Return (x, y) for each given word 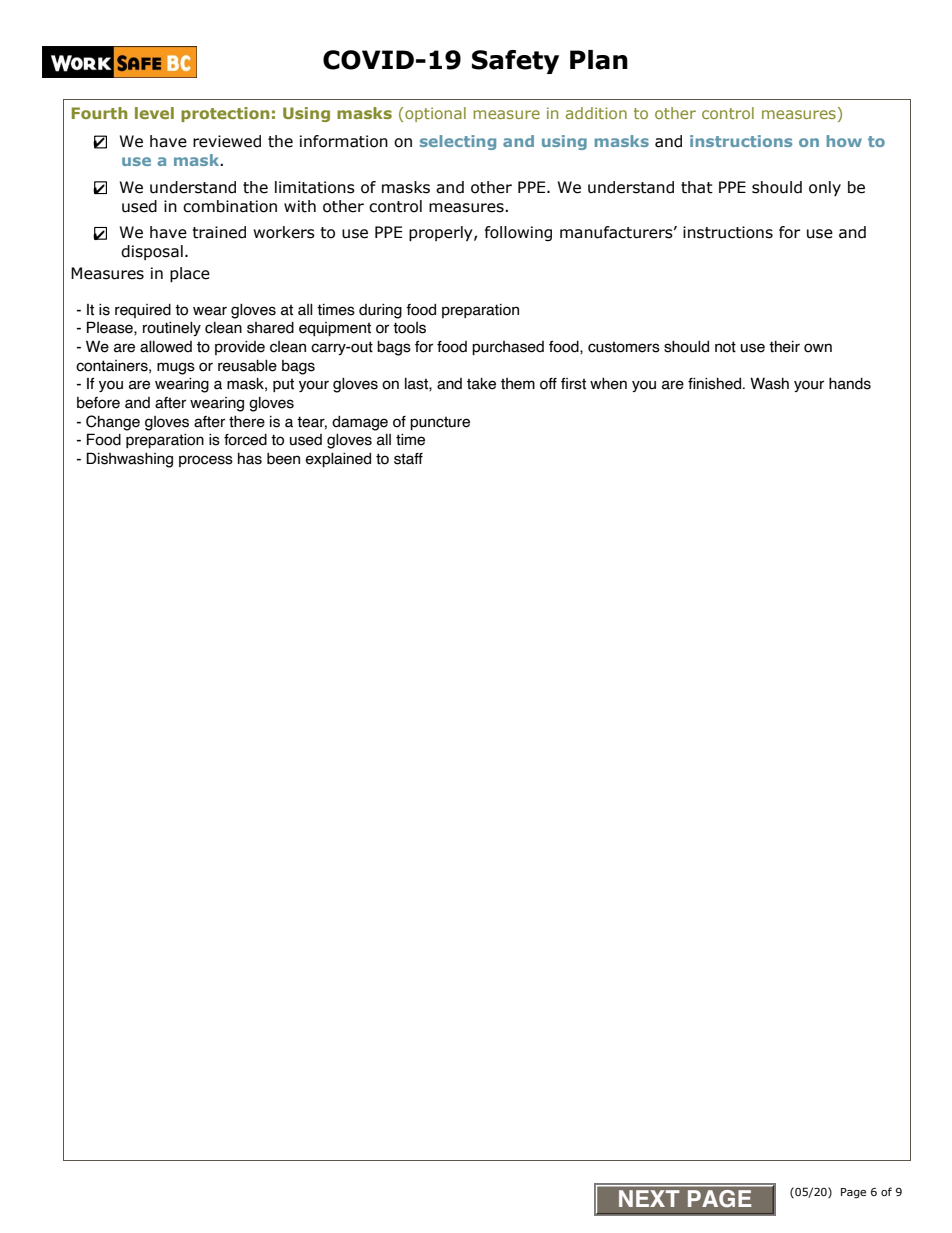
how (844, 141)
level (154, 113)
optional (434, 114)
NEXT (649, 1198)
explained (338, 459)
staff (408, 459)
